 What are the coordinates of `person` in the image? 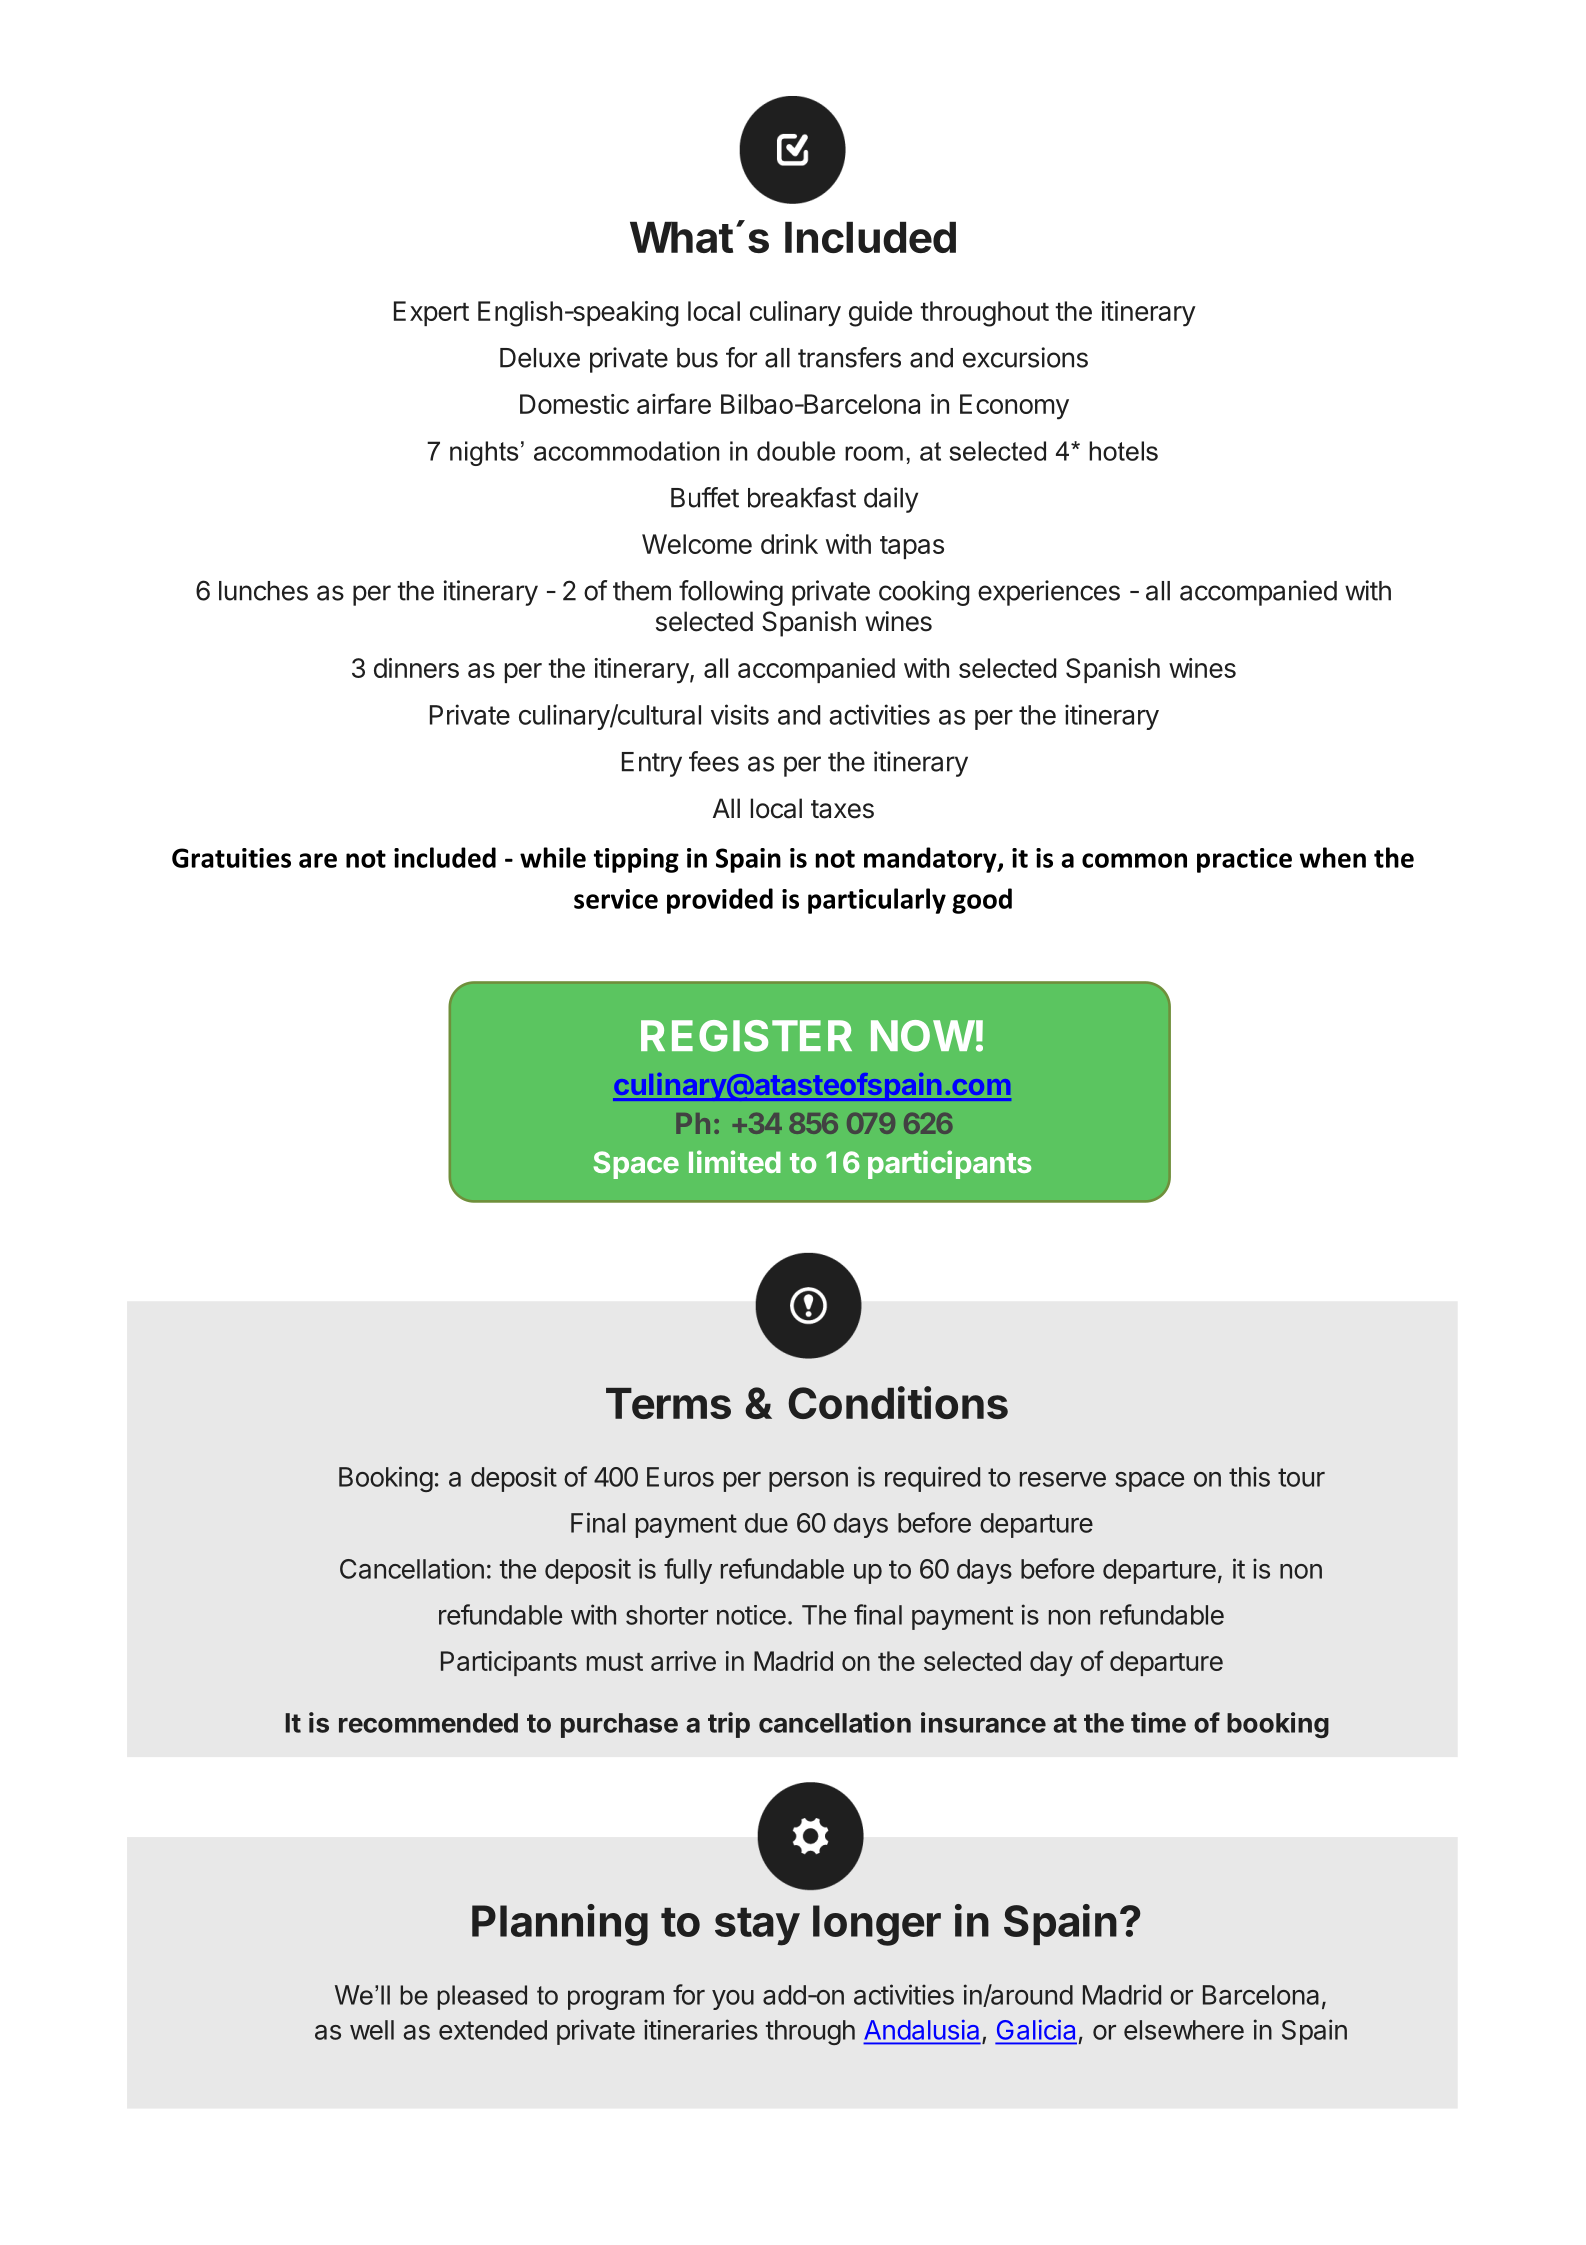 It's located at (808, 1482).
